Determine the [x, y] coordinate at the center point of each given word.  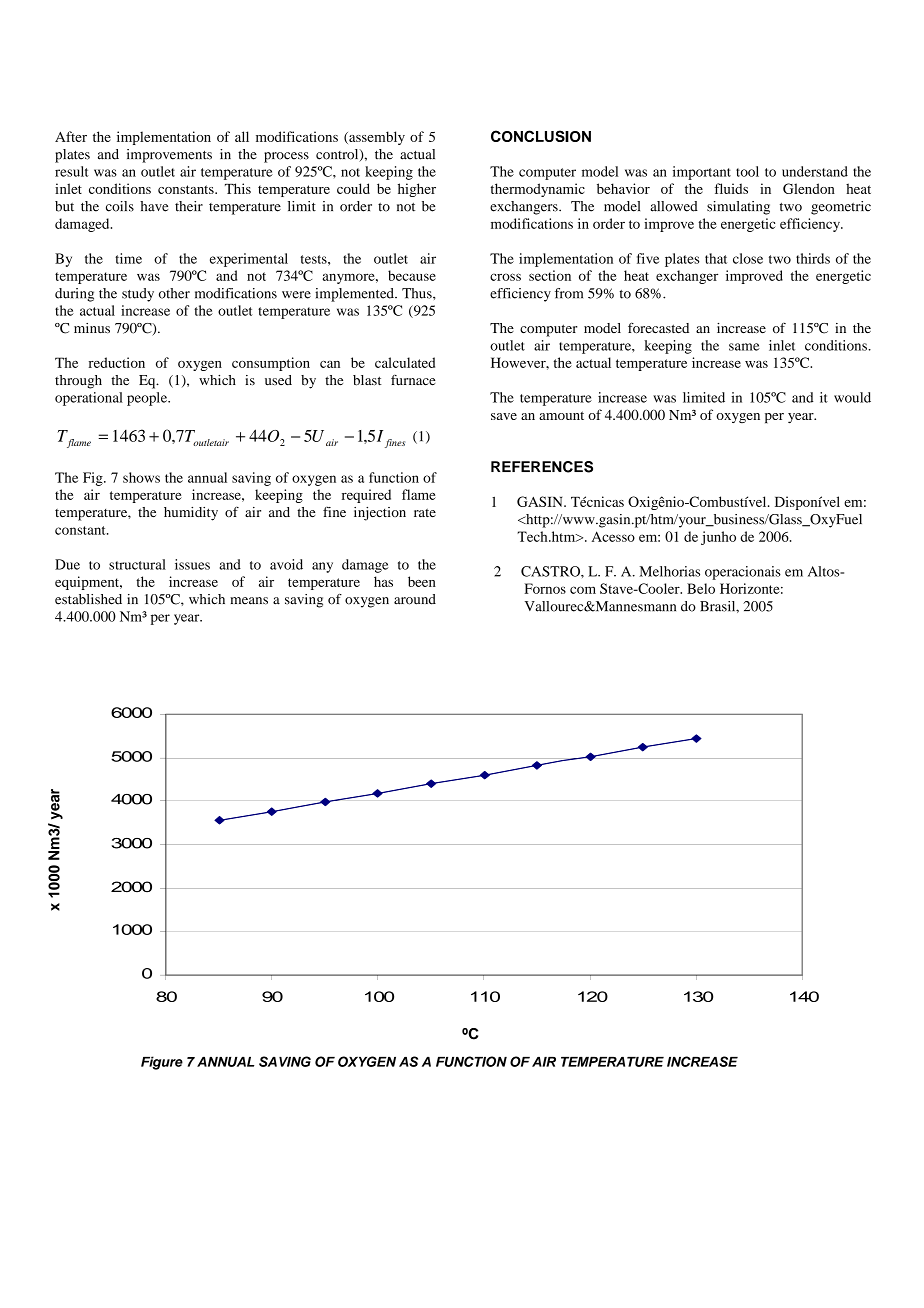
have [154, 206]
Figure [162, 1063]
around [415, 599]
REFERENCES [542, 467]
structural [137, 564]
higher [417, 190]
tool [747, 171]
